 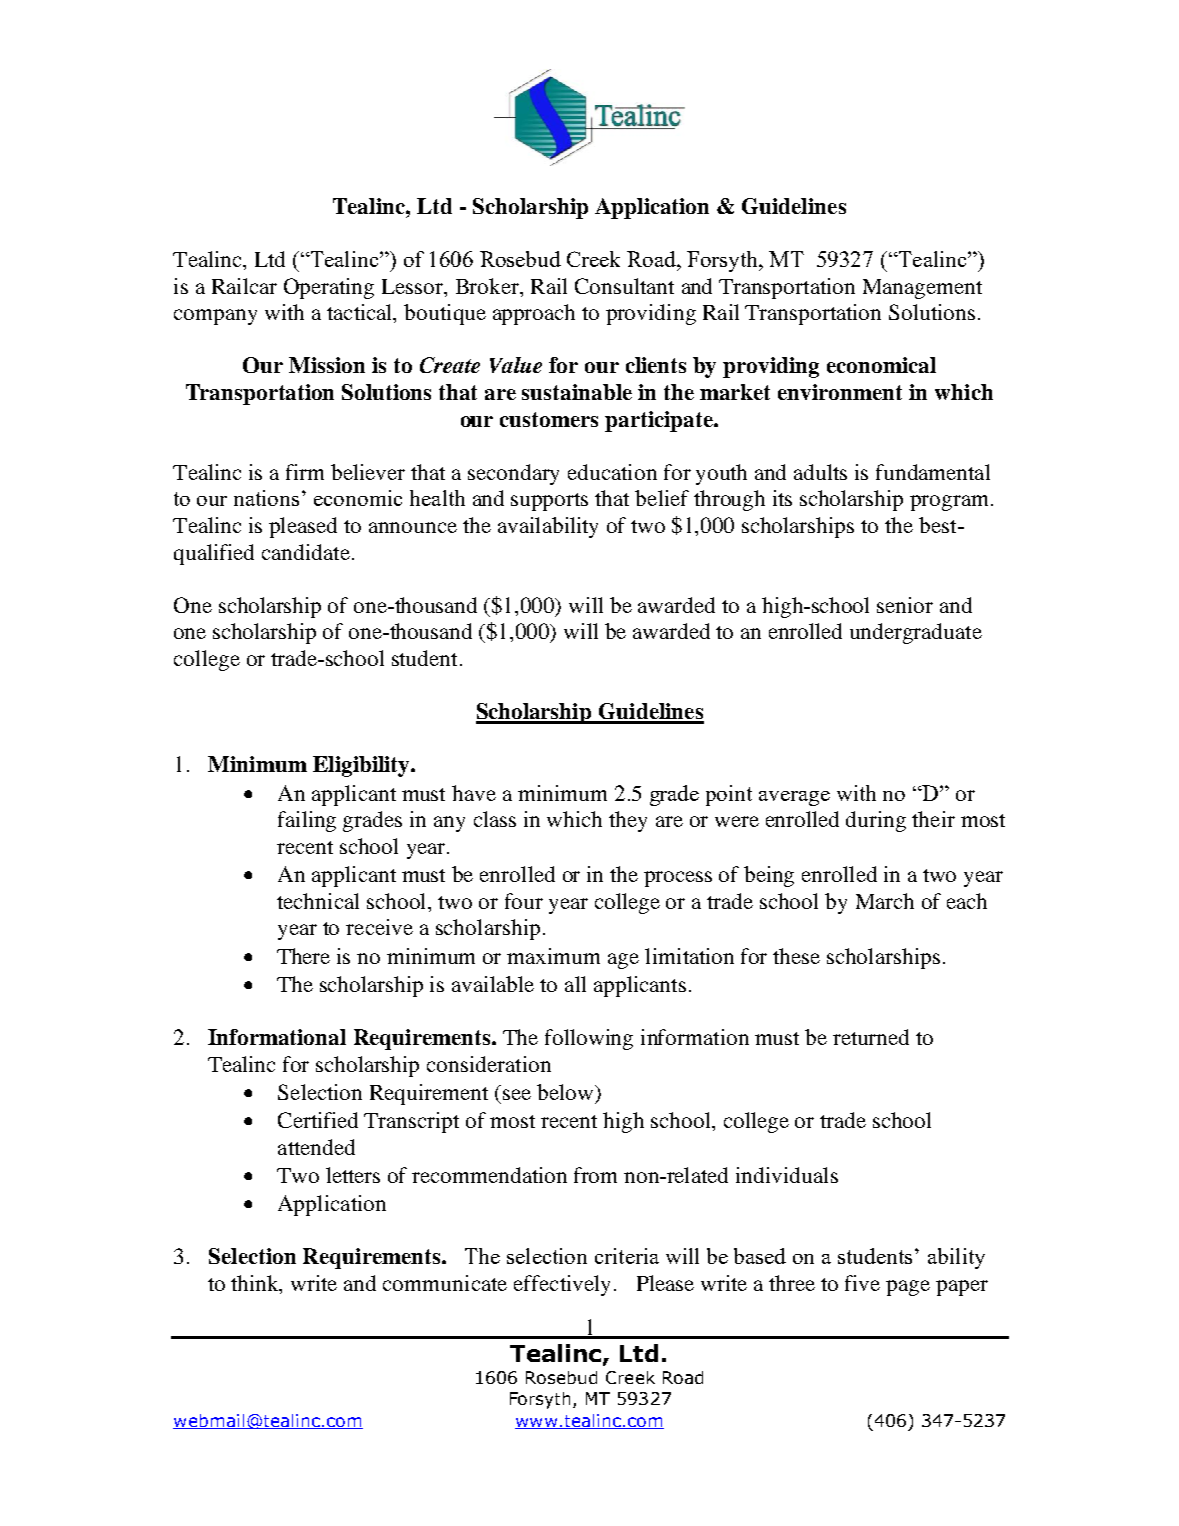 I want to click on Consultant, so click(x=624, y=286).
